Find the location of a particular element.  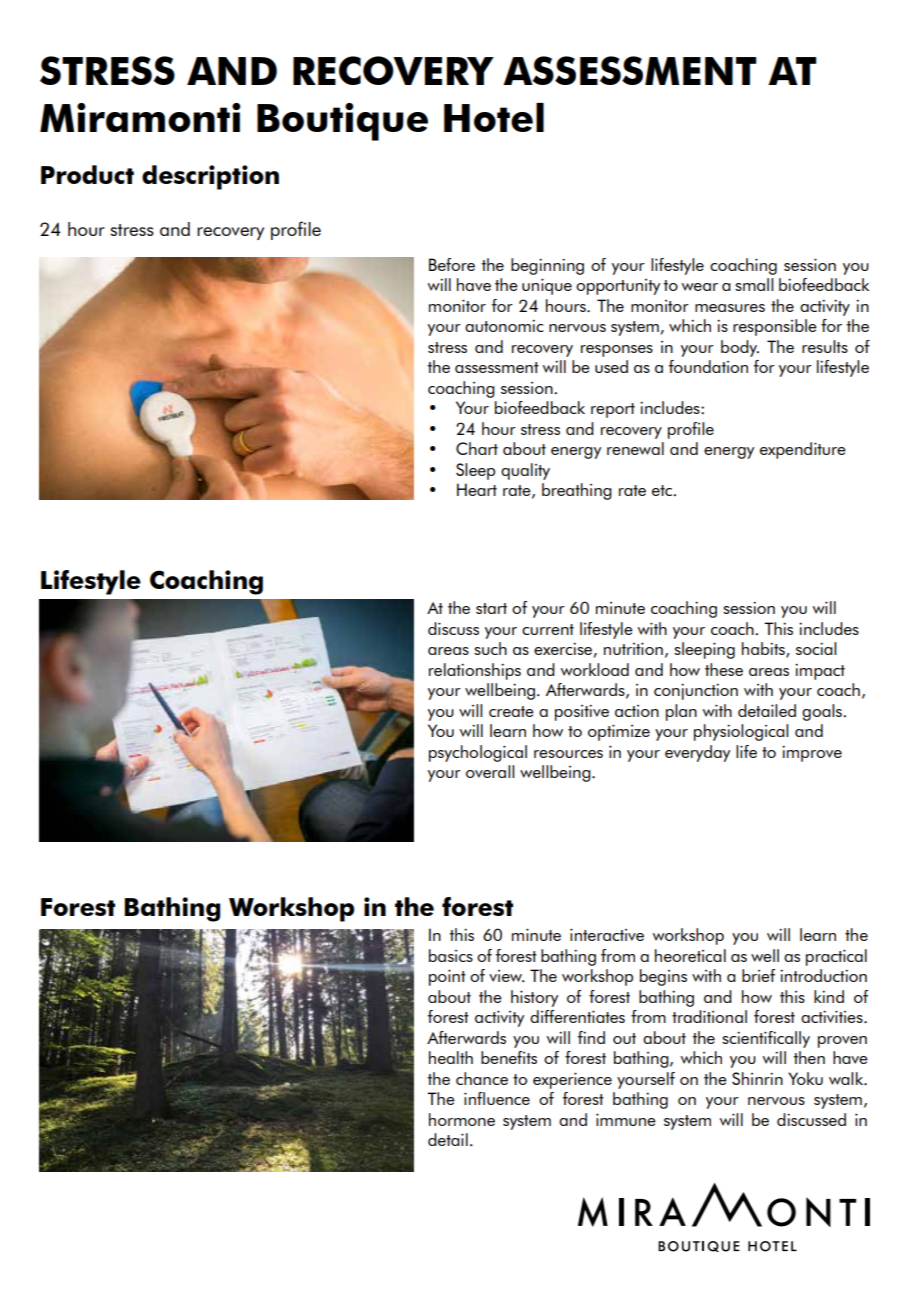

relationships is located at coordinates (475, 671).
